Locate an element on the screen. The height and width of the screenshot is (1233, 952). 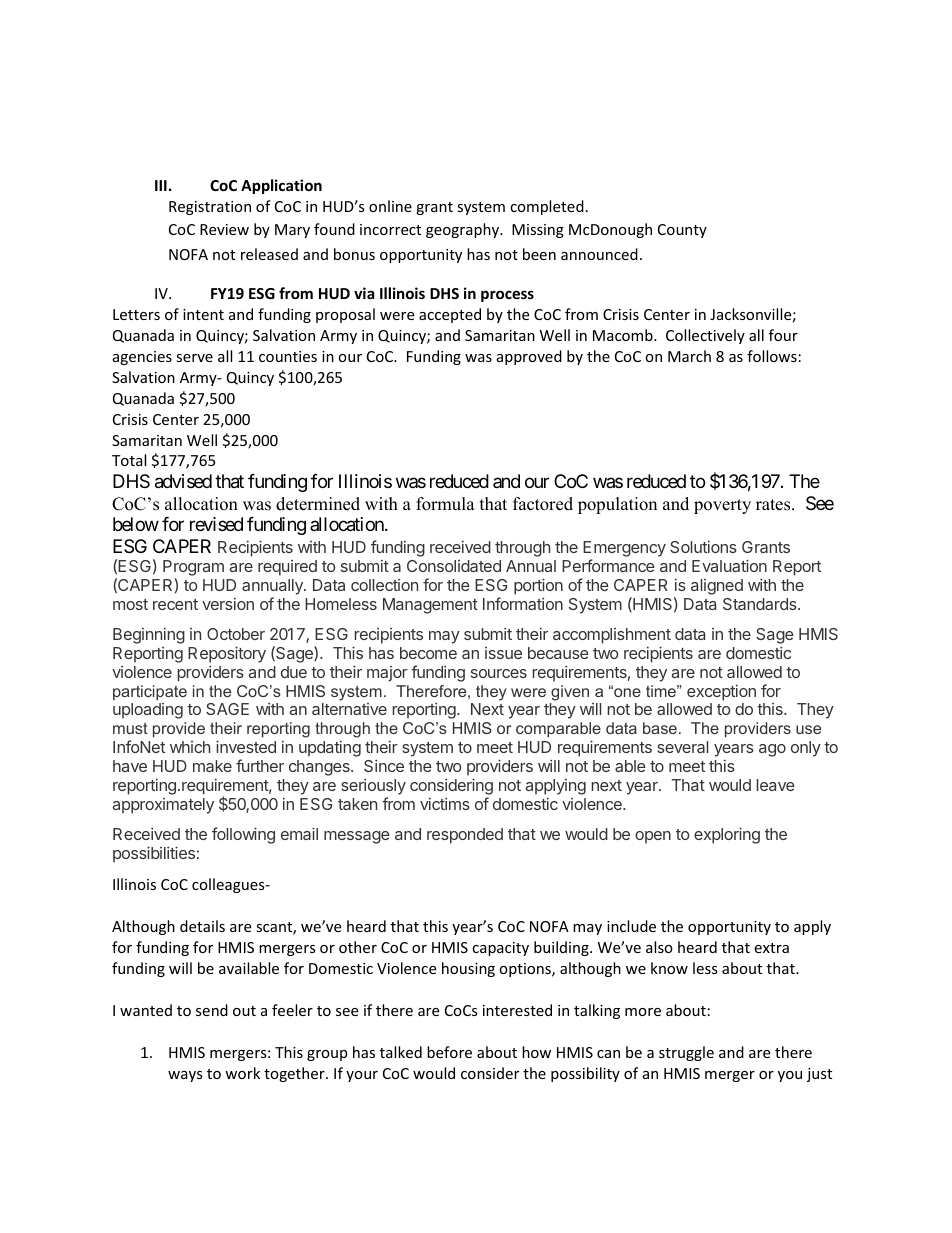
geography is located at coordinates (464, 230).
